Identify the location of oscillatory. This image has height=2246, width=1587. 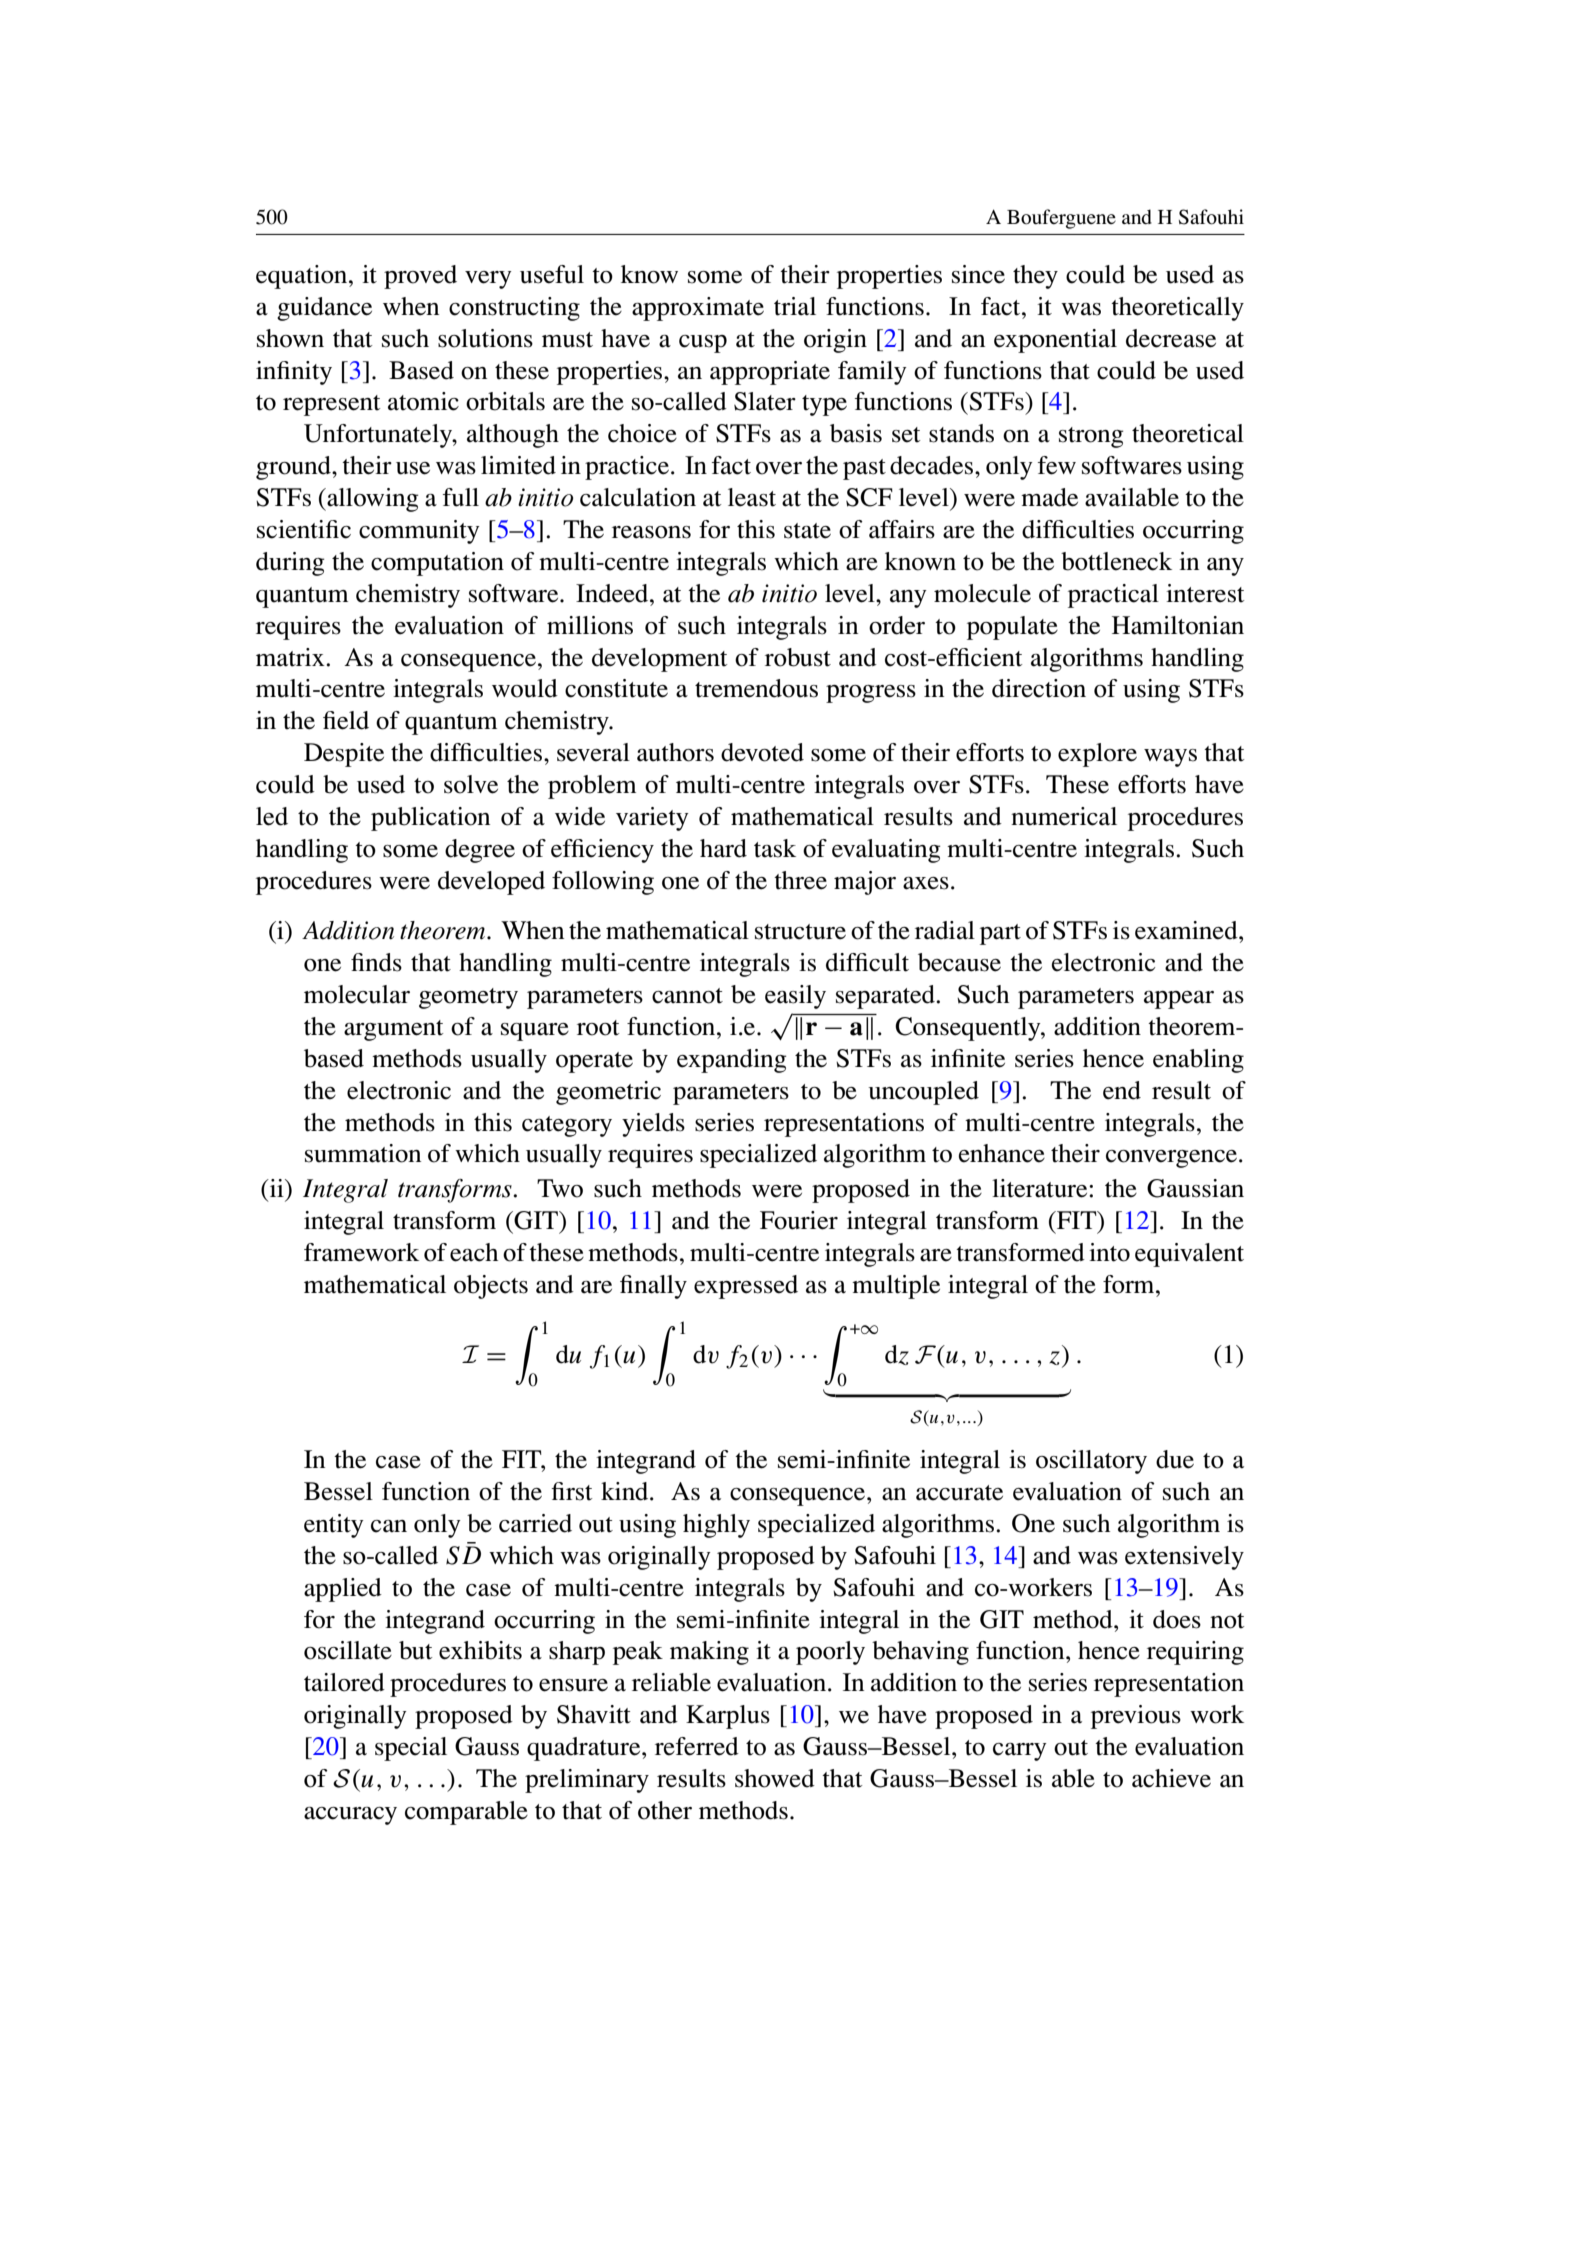
(1091, 1462).
